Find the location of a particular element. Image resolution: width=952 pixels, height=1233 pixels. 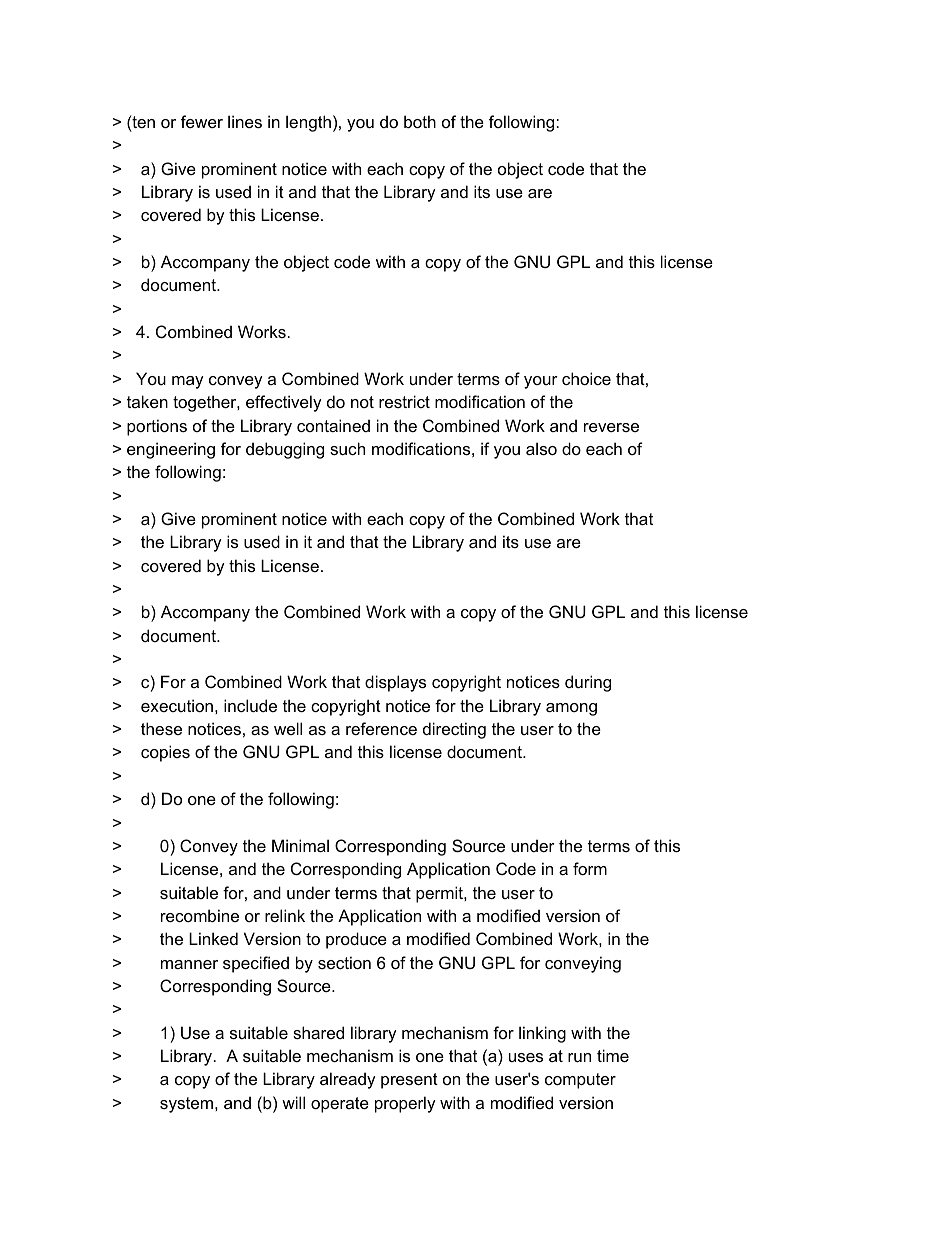

fewer is located at coordinates (202, 121).
